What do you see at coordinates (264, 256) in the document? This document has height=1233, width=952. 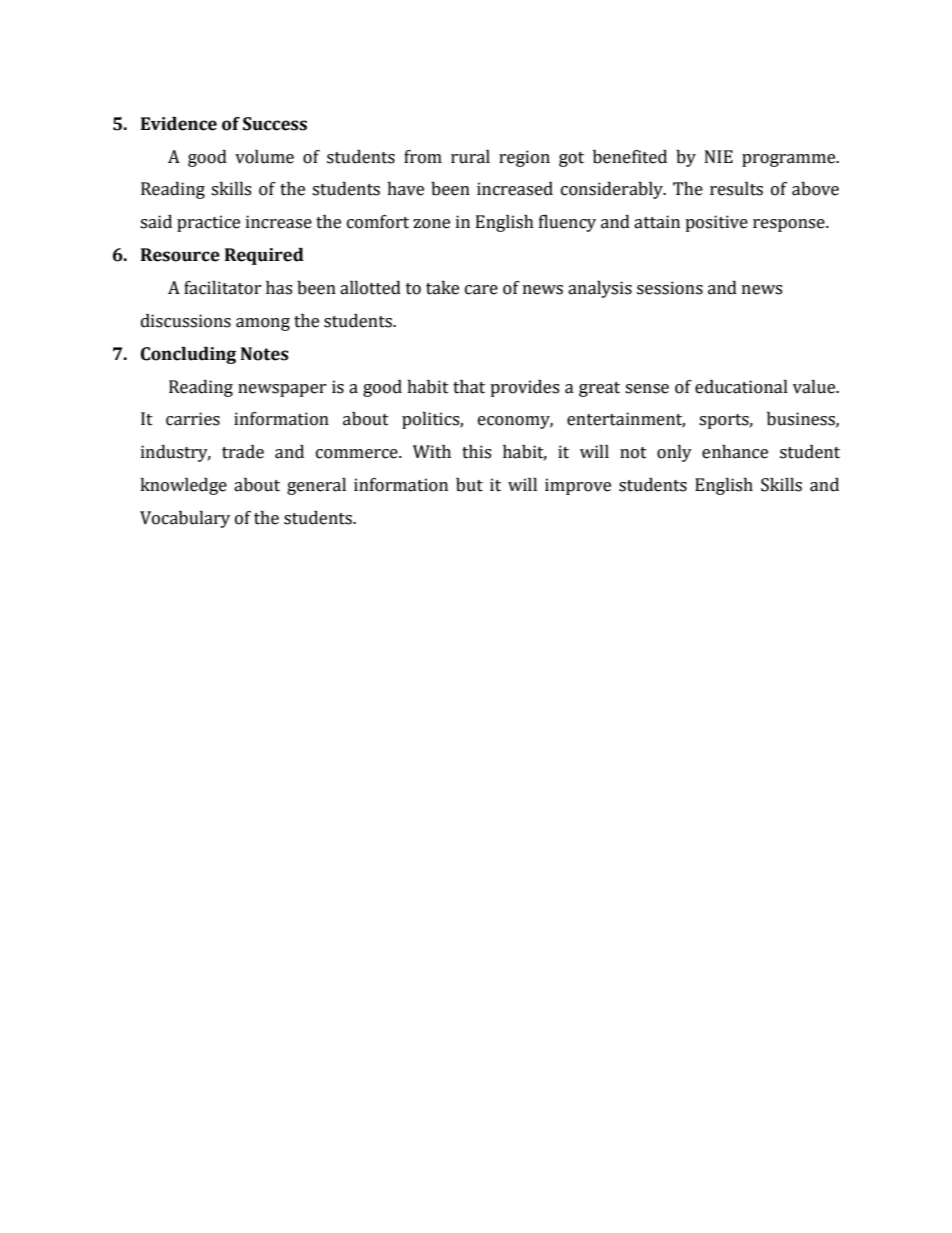 I see `Required` at bounding box center [264, 256].
